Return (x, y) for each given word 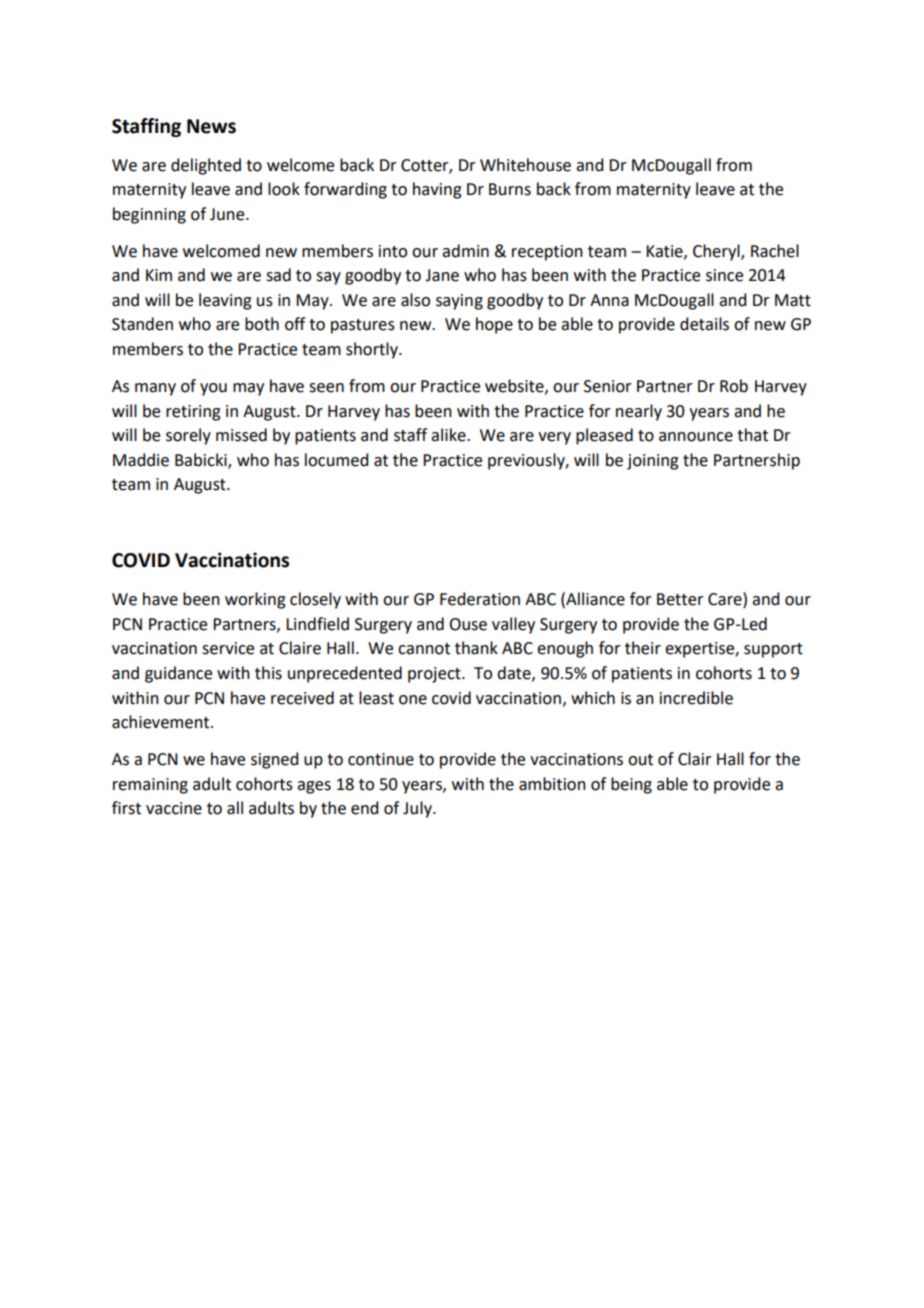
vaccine (174, 808)
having (437, 190)
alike (449, 435)
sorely (188, 436)
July (418, 809)
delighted (206, 166)
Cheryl (717, 252)
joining (653, 462)
